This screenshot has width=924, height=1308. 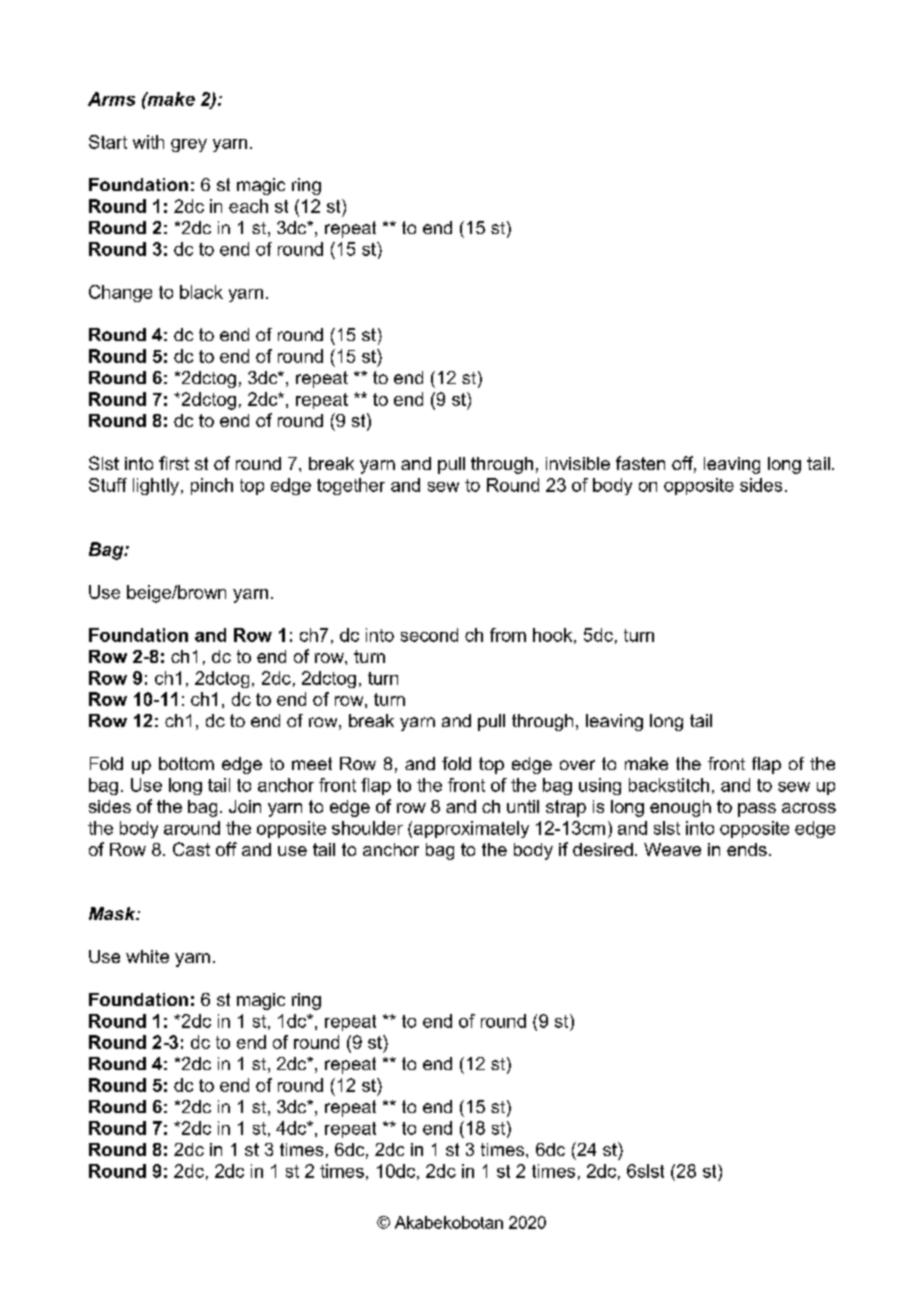 What do you see at coordinates (186, 763) in the screenshot?
I see `bottom` at bounding box center [186, 763].
